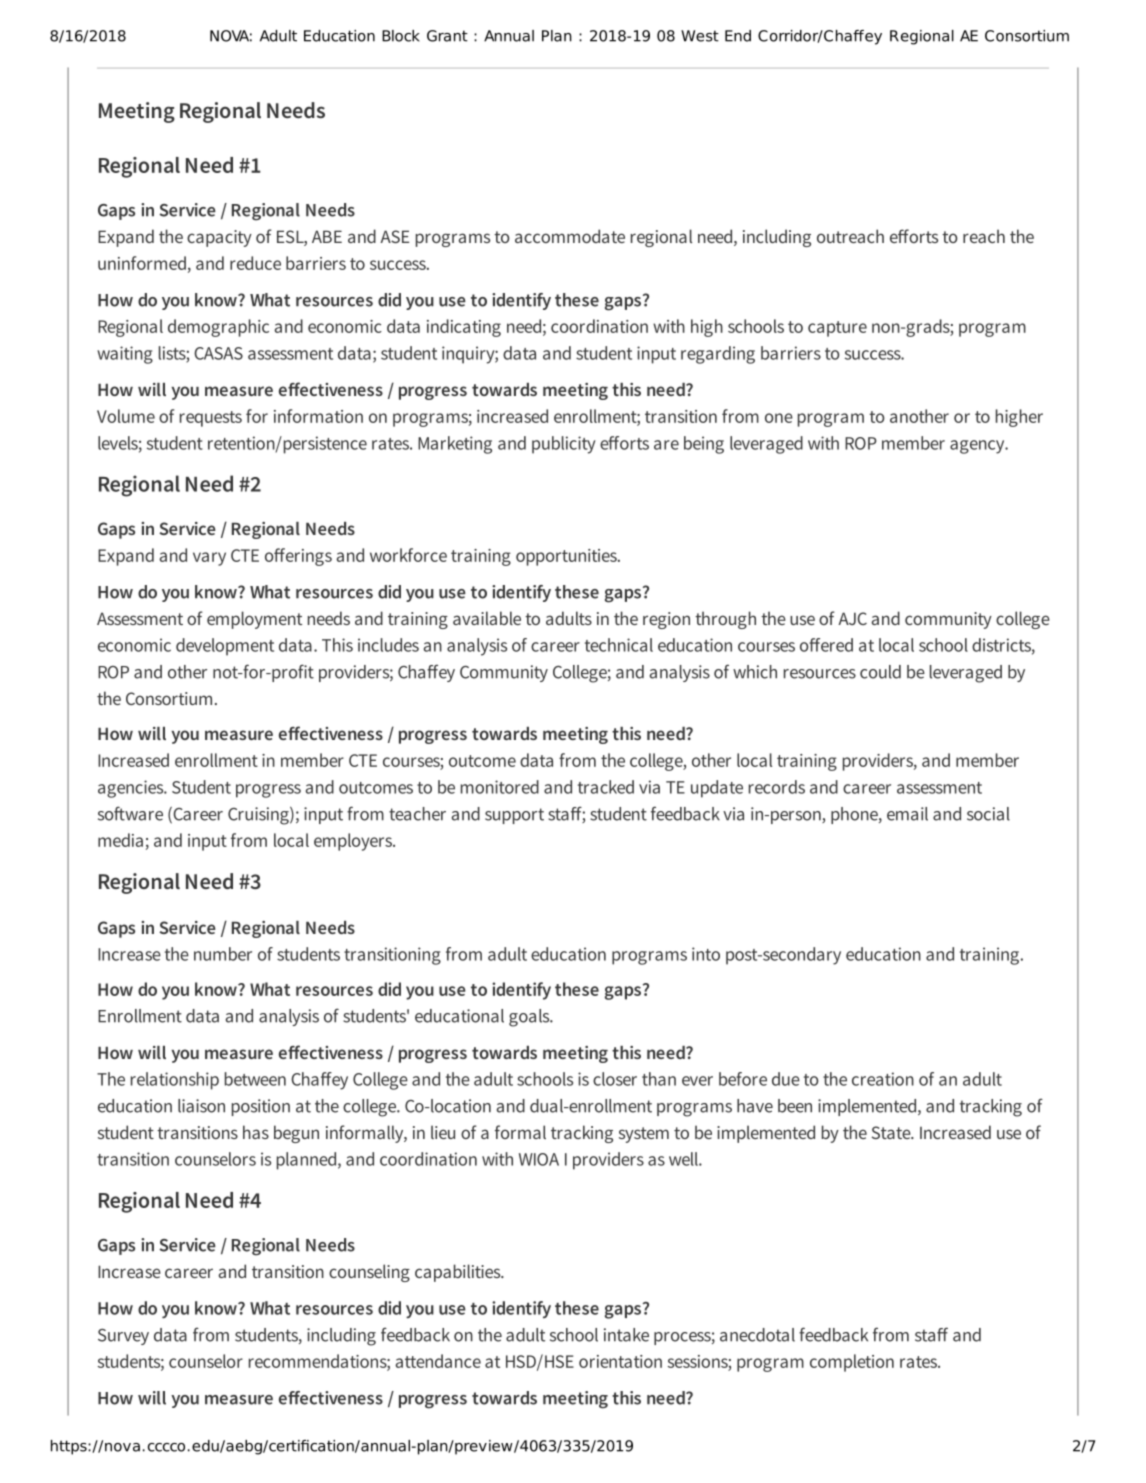  I want to click on intake, so click(626, 1335).
